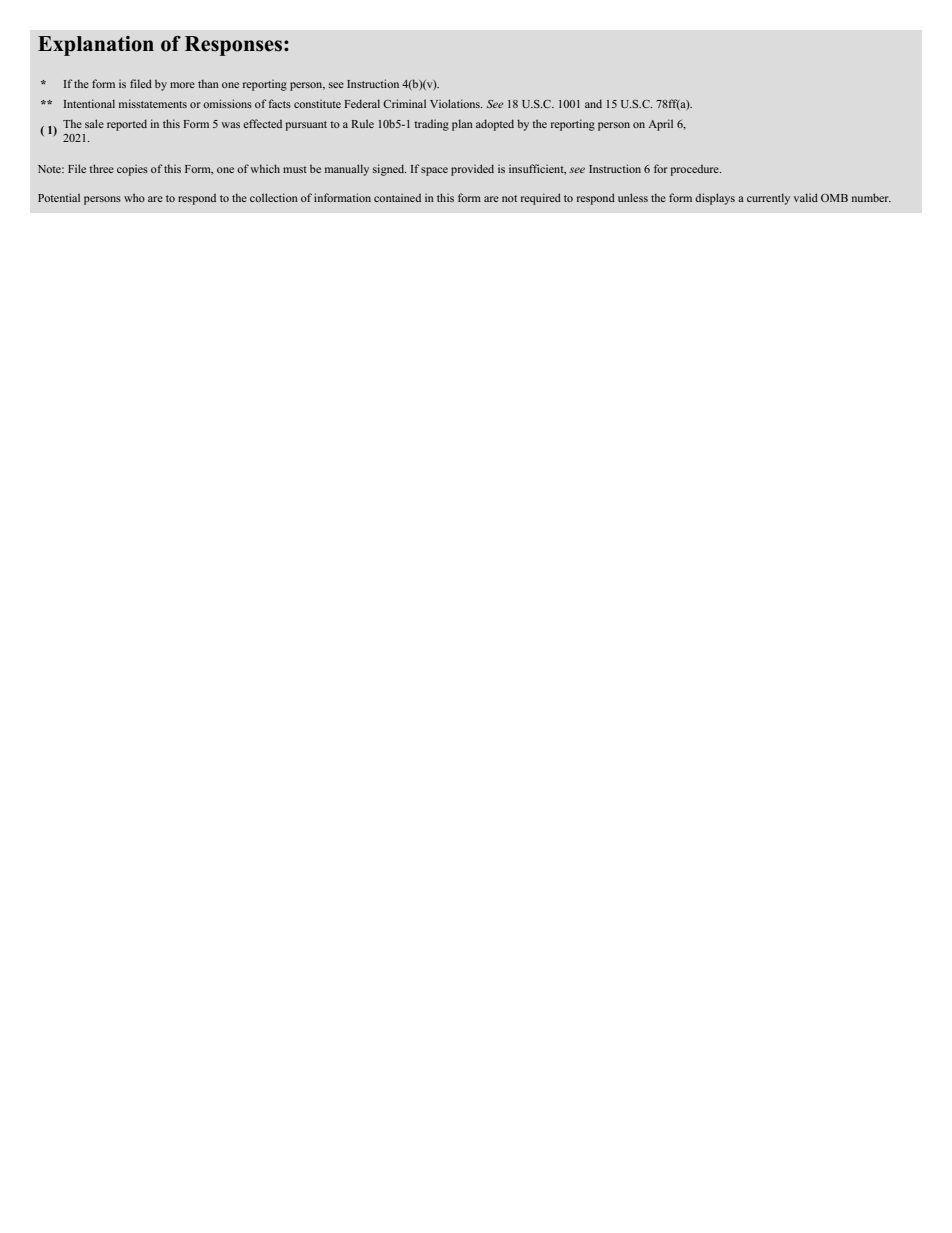 The image size is (952, 1233). Describe the element at coordinates (431, 125) in the document. I see `trading` at that location.
